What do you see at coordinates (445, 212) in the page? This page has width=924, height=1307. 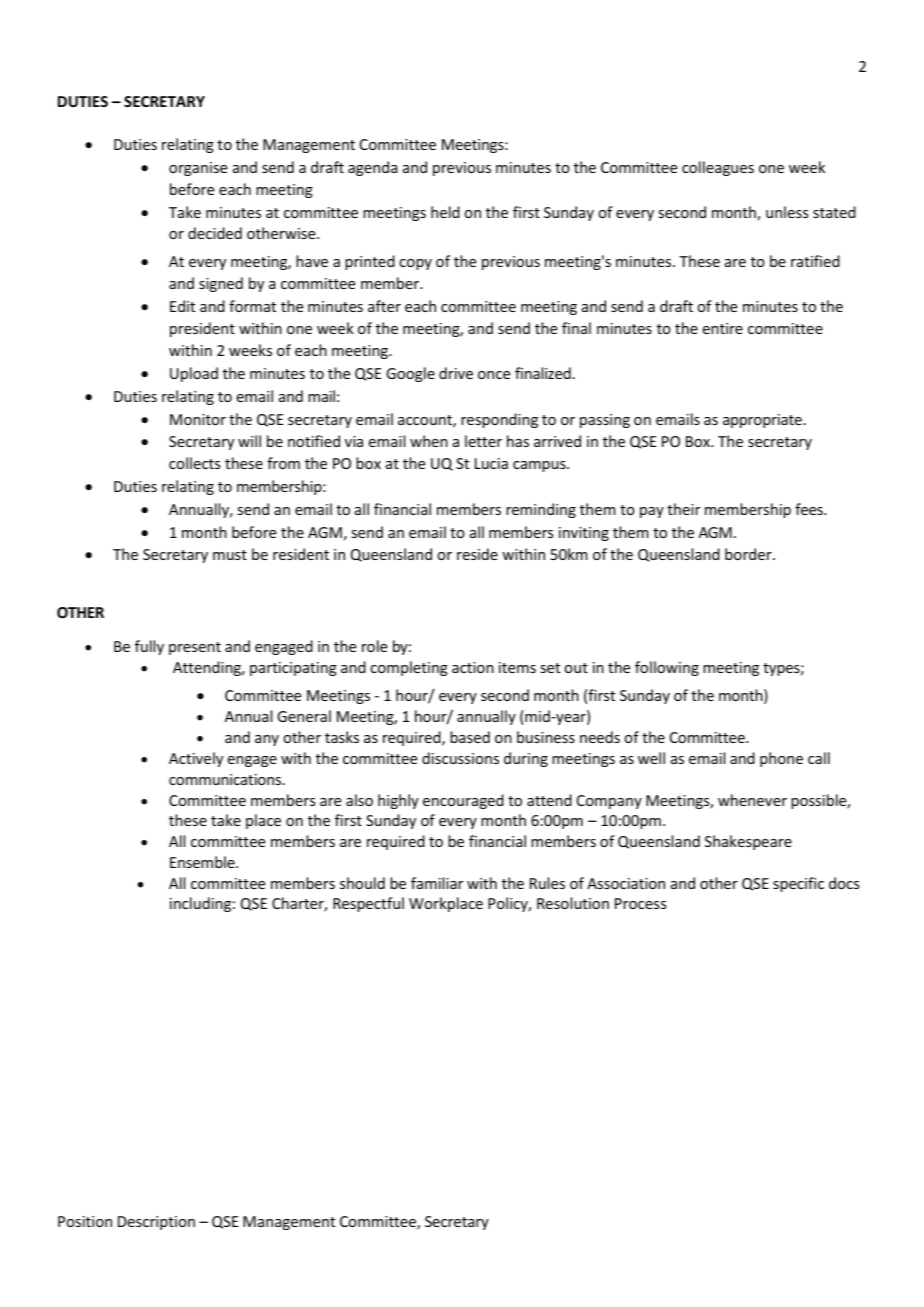 I see `held` at bounding box center [445, 212].
